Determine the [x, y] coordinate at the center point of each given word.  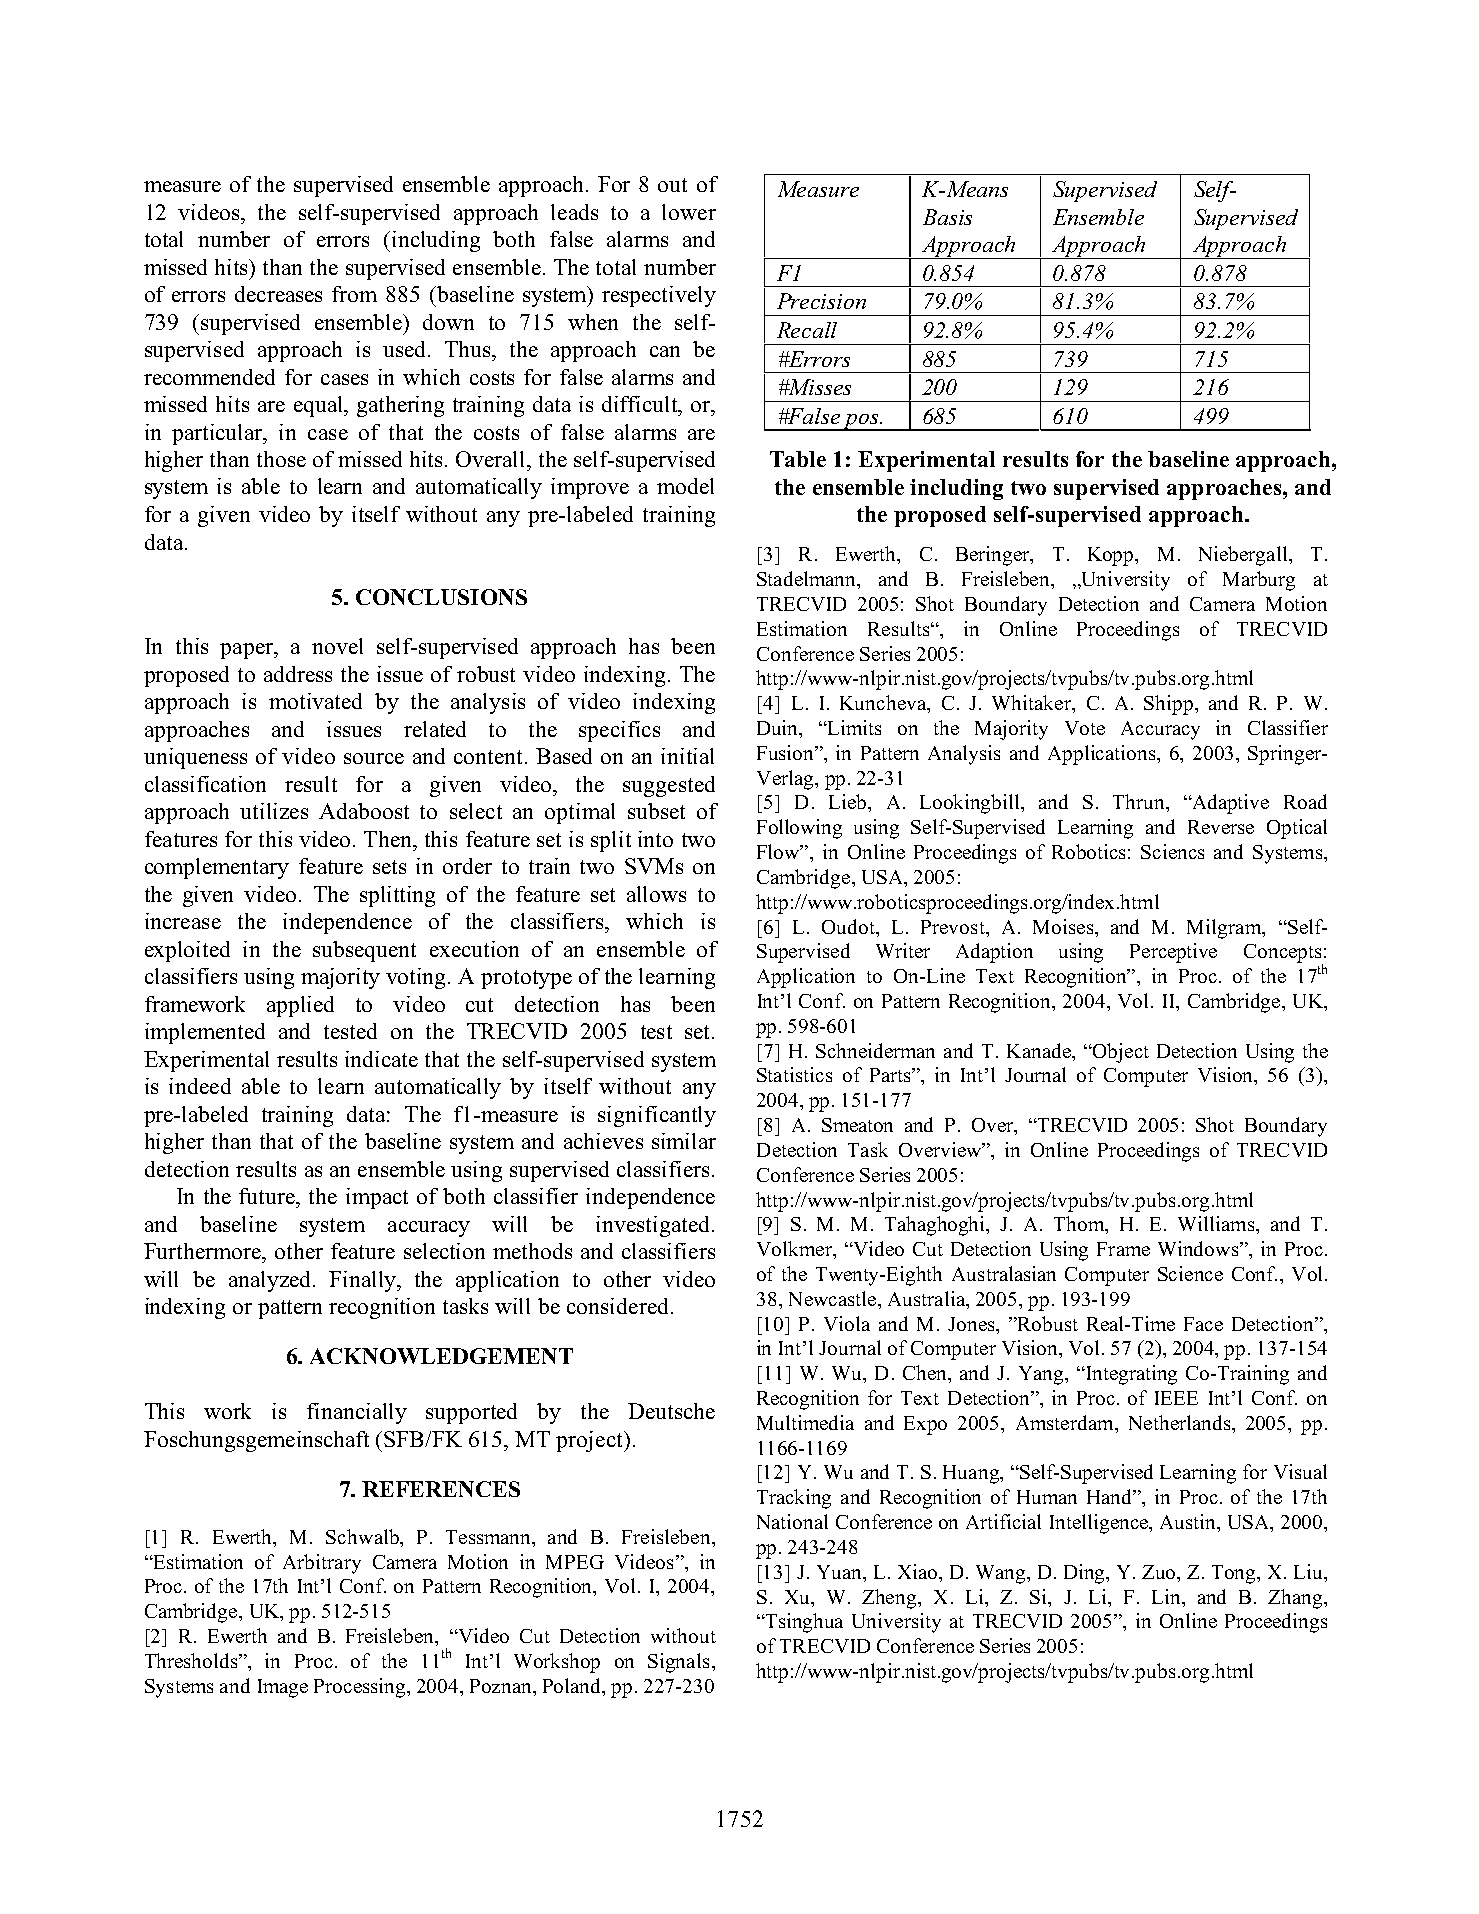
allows [656, 894]
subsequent [364, 951]
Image [283, 1688]
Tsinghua [803, 1623]
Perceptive [1173, 953]
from [354, 294]
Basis [947, 217]
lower [689, 212]
